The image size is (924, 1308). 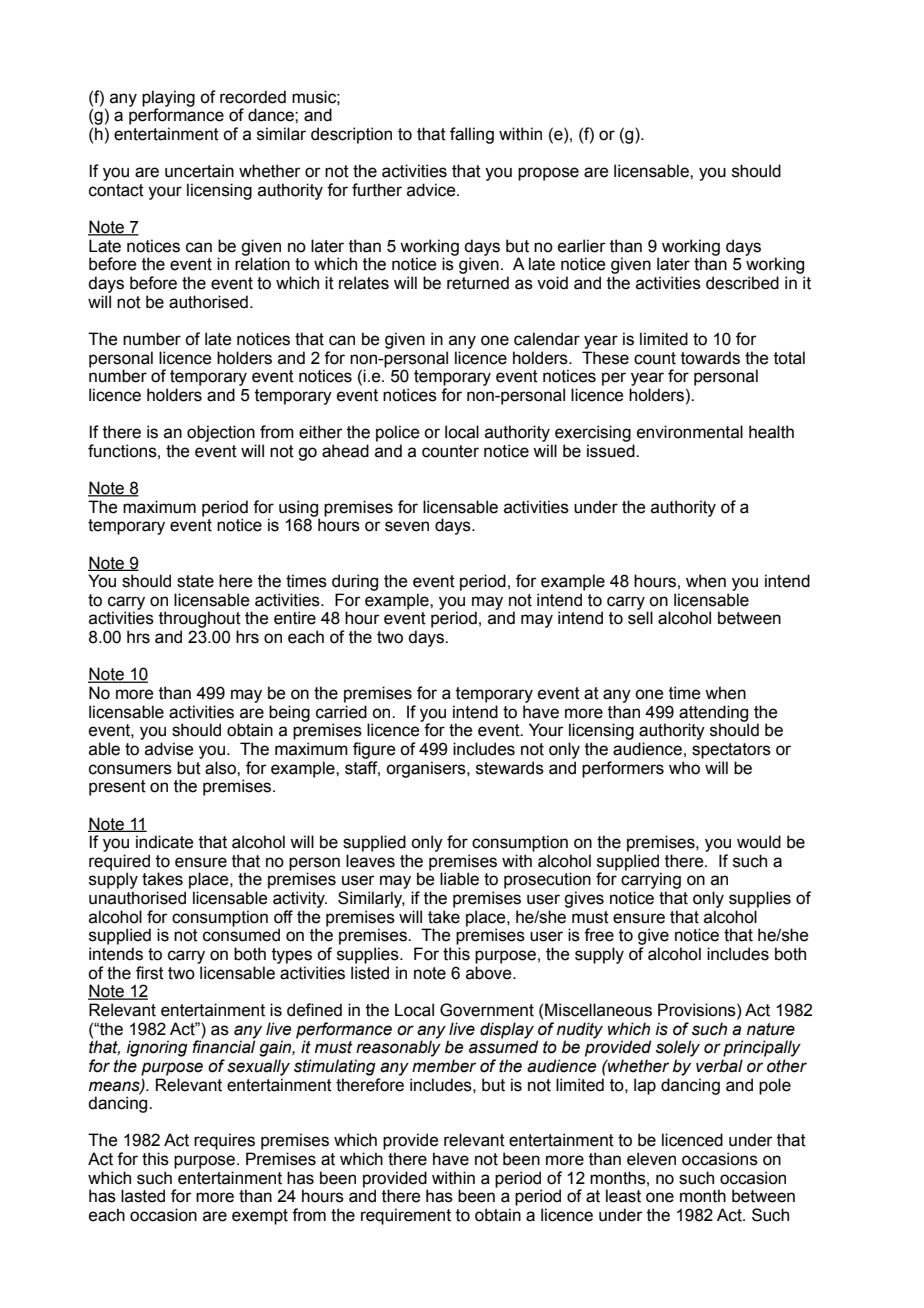 I want to click on playing, so click(x=168, y=99).
